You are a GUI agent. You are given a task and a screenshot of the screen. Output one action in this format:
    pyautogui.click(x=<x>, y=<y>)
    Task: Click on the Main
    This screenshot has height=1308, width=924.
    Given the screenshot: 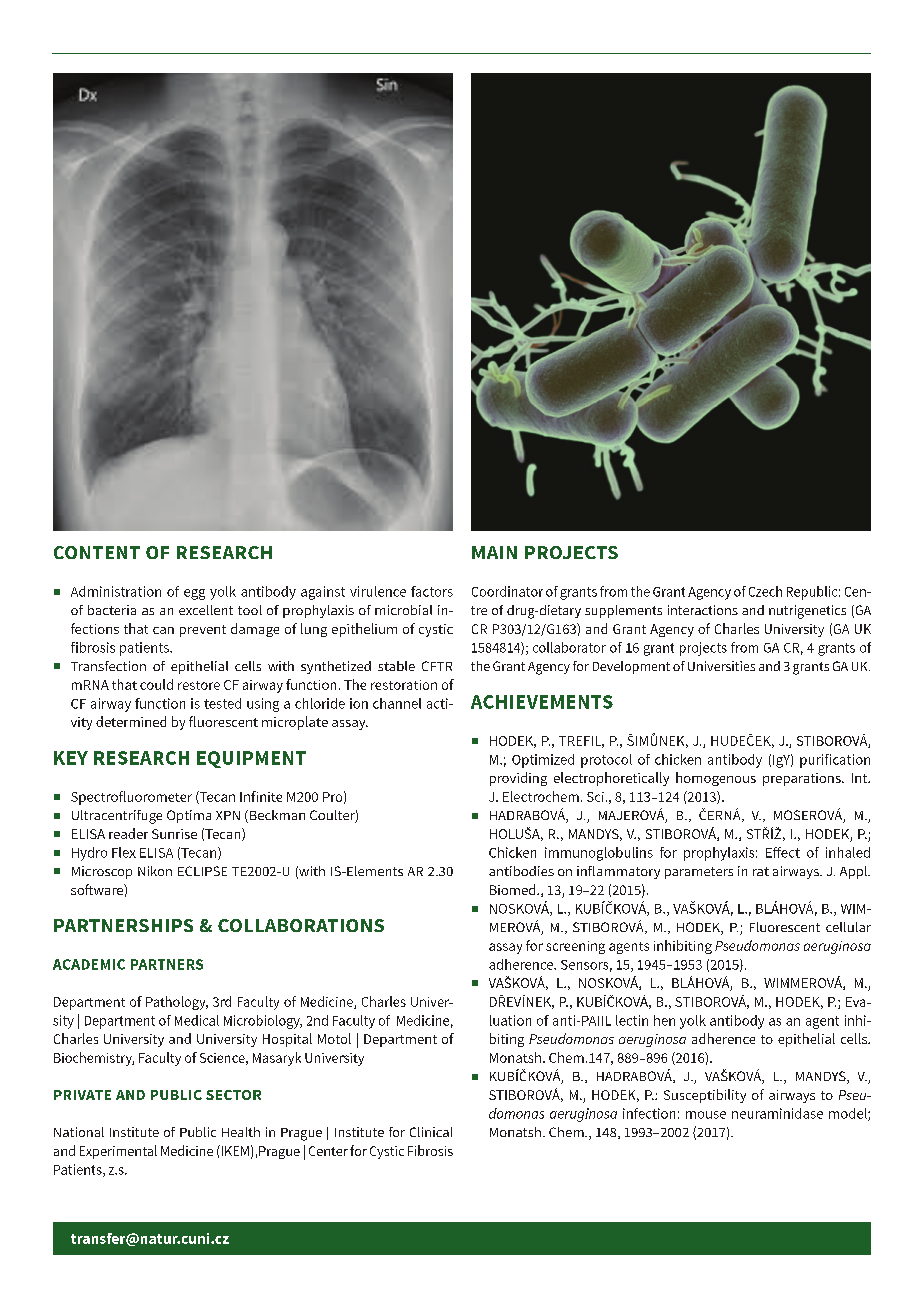 What is the action you would take?
    pyautogui.click(x=494, y=552)
